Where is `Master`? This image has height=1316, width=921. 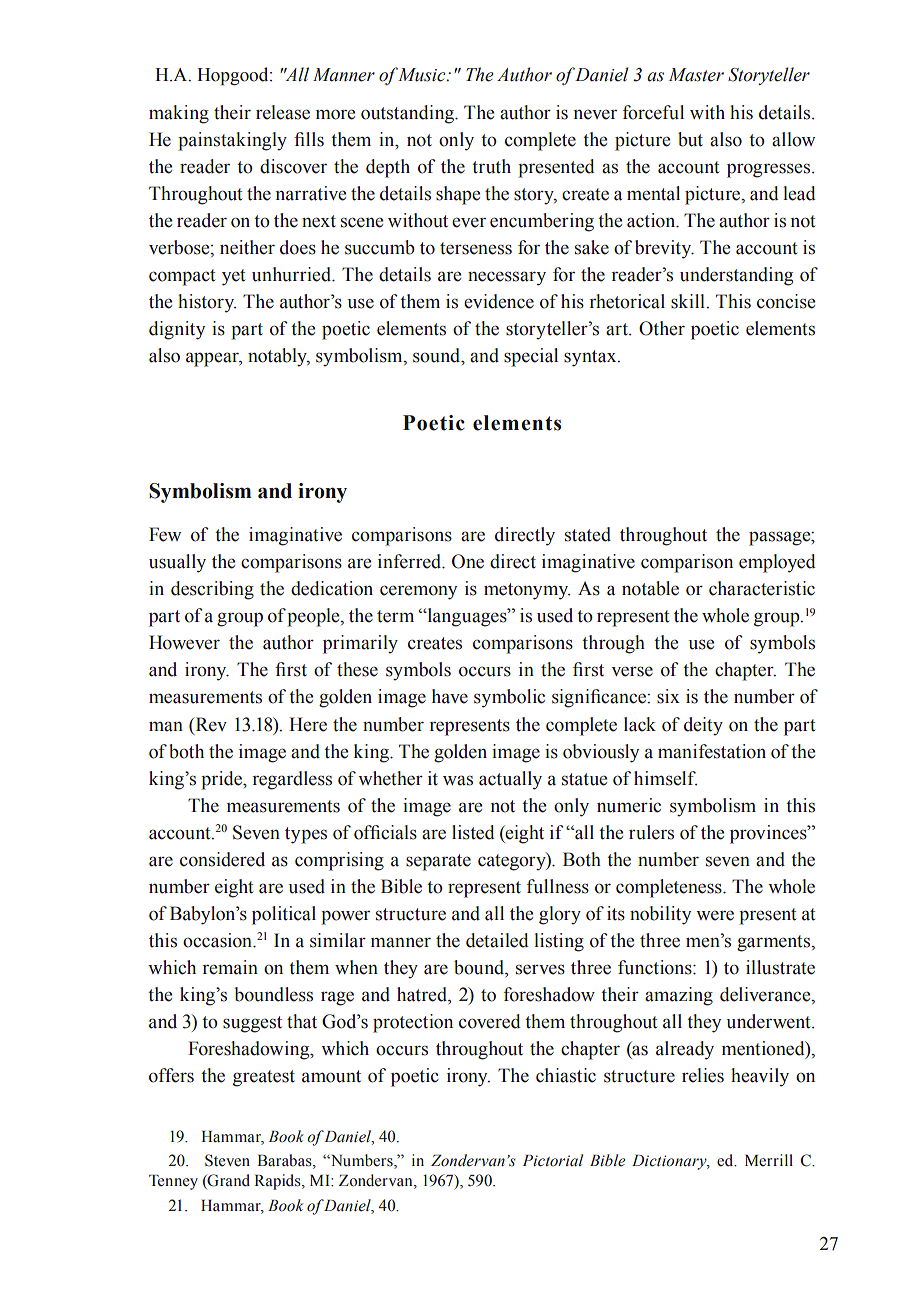 Master is located at coordinates (696, 75).
